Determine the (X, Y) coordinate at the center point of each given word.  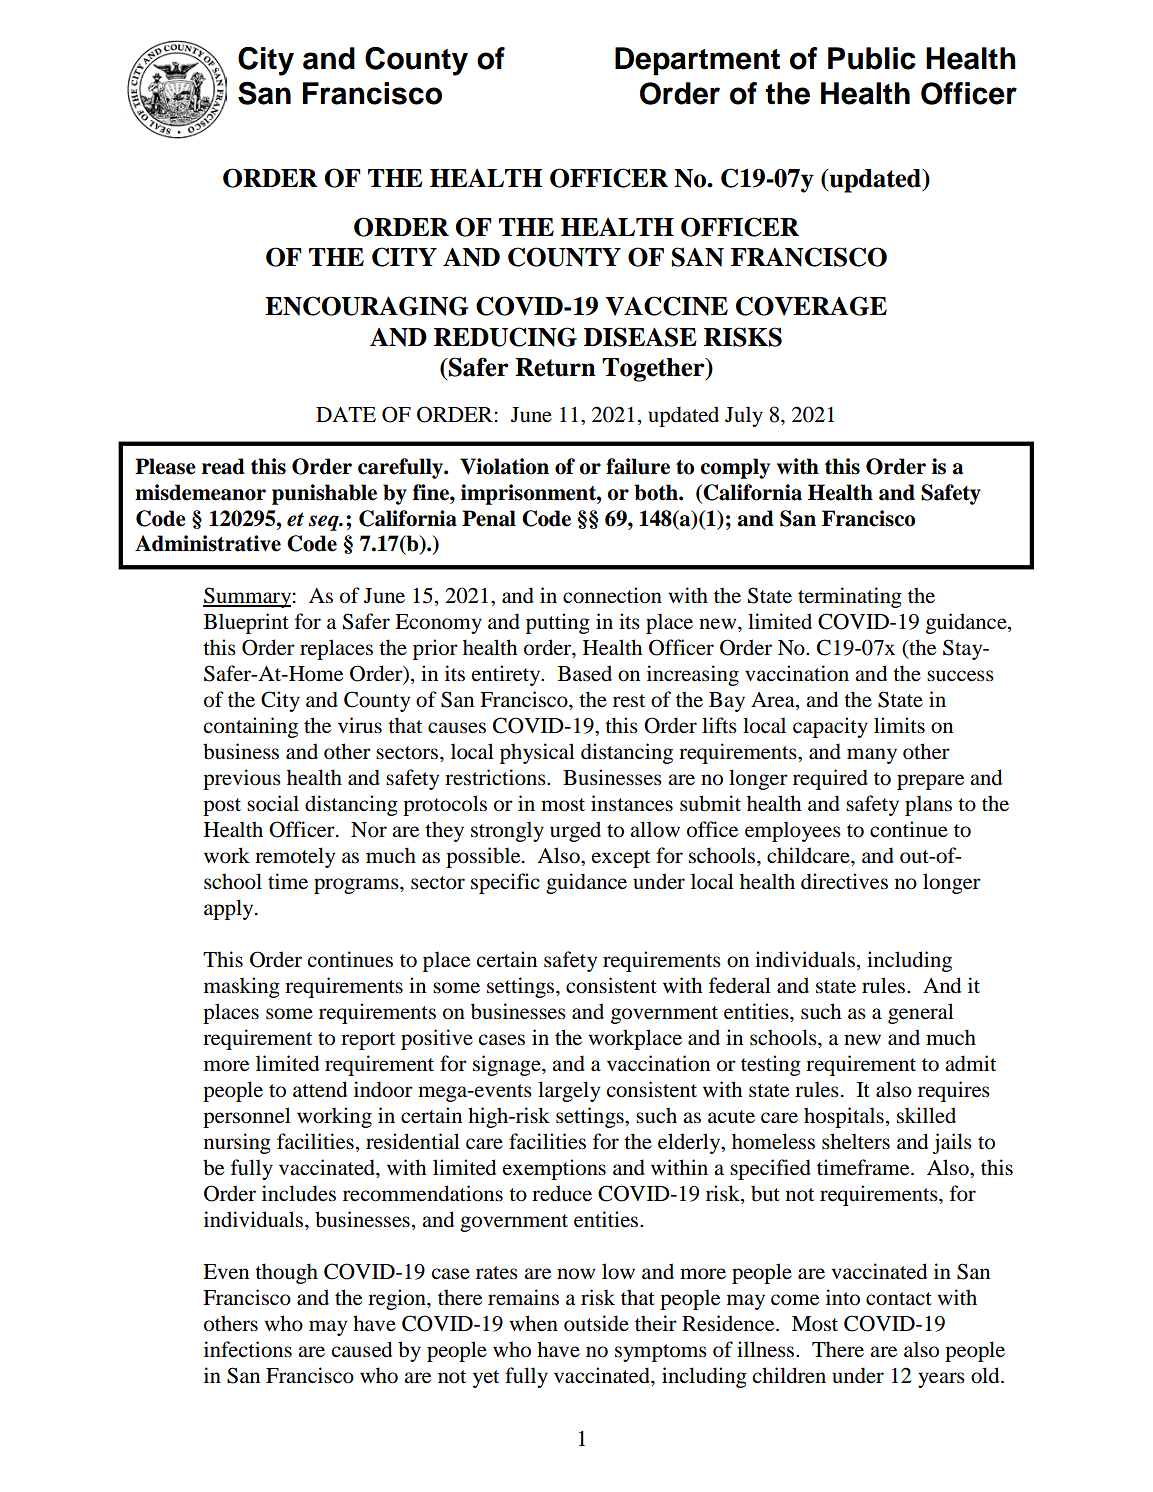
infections (248, 1349)
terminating (850, 597)
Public (872, 58)
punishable (324, 494)
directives (844, 881)
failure (638, 466)
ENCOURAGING (367, 306)
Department (697, 61)
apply (230, 909)
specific (505, 883)
